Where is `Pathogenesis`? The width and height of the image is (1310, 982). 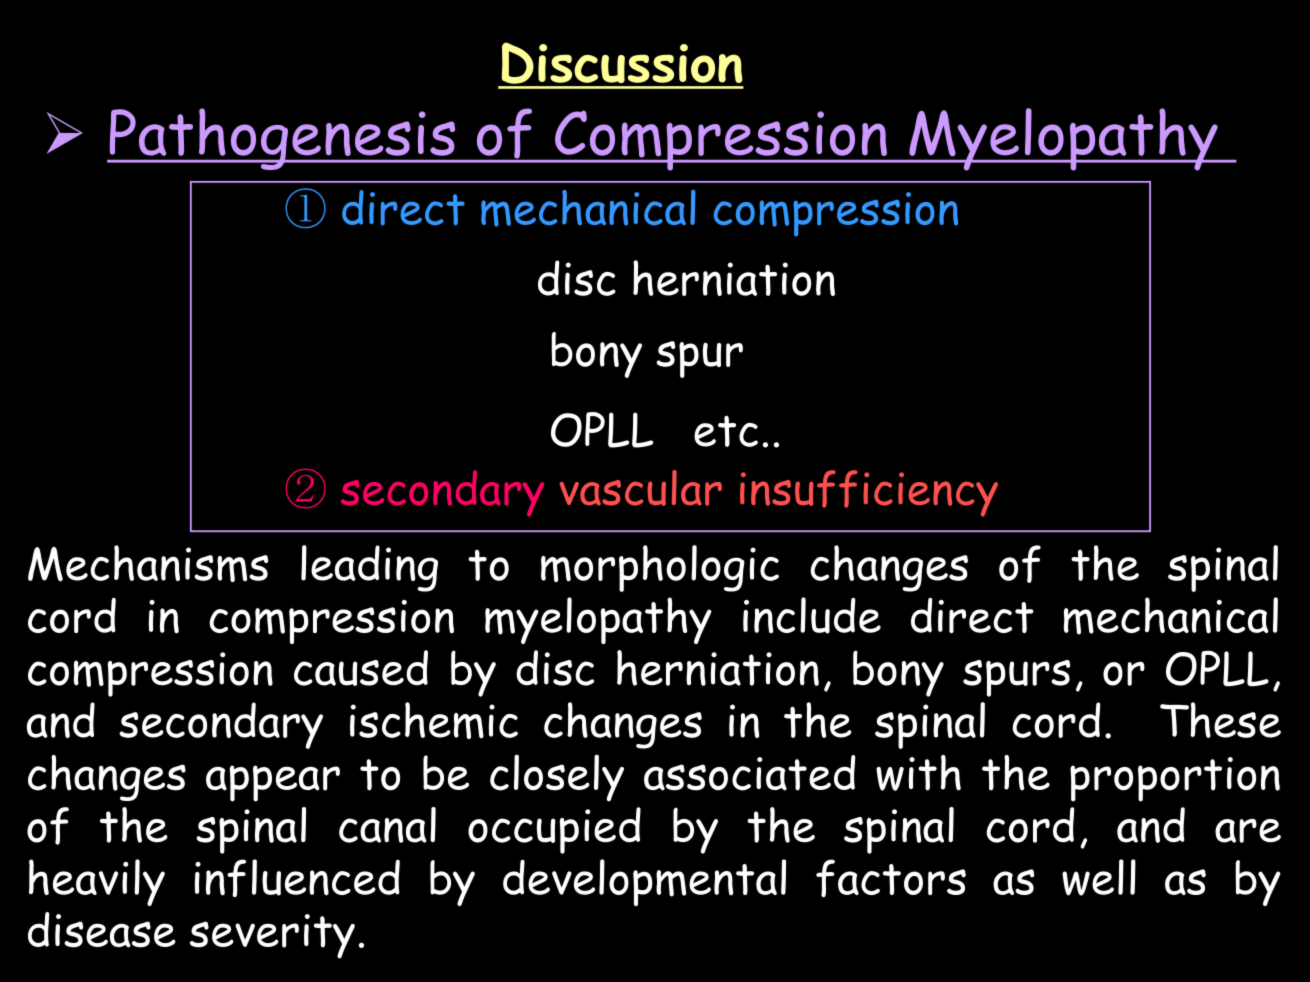
Pathogenesis is located at coordinates (283, 139).
